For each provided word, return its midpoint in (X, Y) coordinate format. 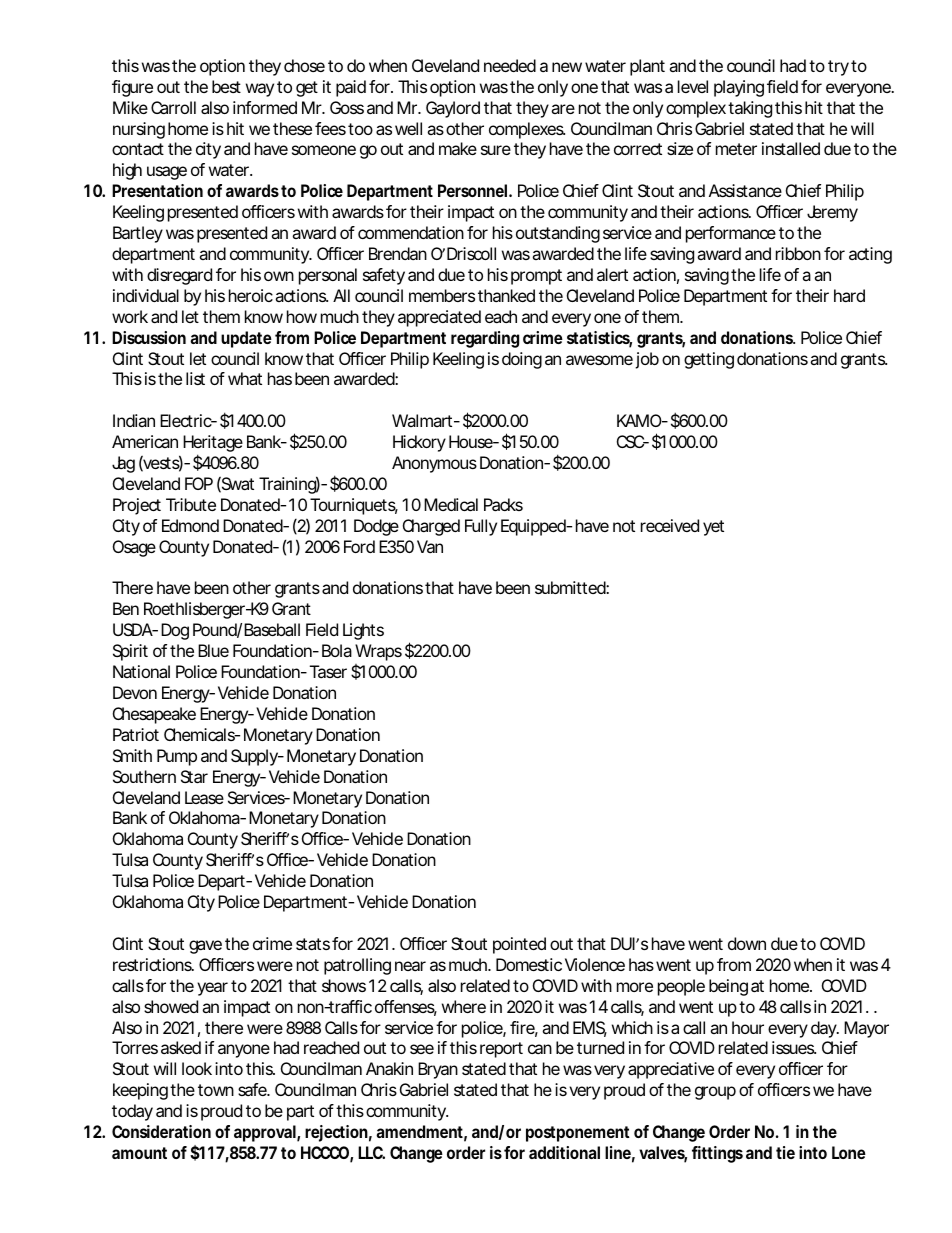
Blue (213, 650)
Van (430, 546)
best (226, 86)
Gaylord (453, 109)
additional (564, 1152)
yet (713, 528)
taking (750, 109)
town (216, 1090)
